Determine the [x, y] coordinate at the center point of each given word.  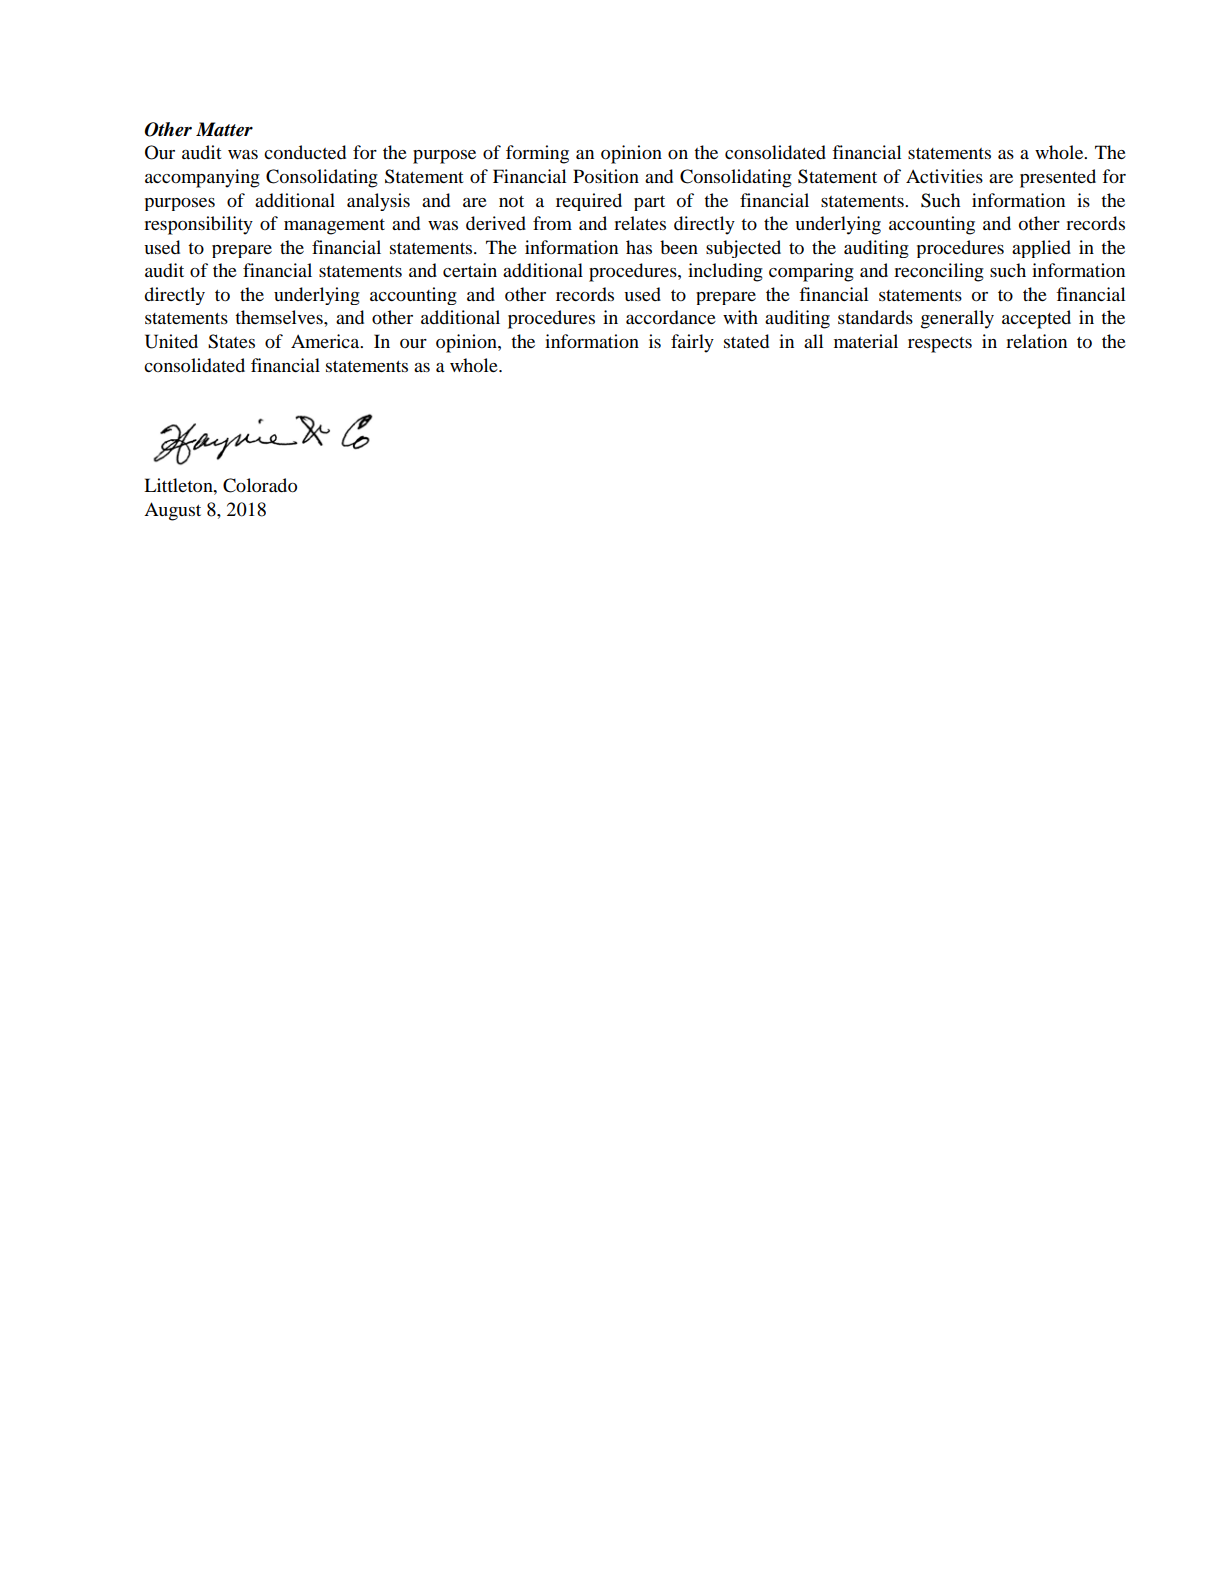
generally [957, 319]
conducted [305, 152]
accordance [671, 317]
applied [1041, 249]
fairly [692, 343]
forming [537, 154]
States [231, 341]
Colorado [260, 485]
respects [940, 345]
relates [640, 223]
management [334, 227]
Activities [944, 176]
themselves [280, 317]
